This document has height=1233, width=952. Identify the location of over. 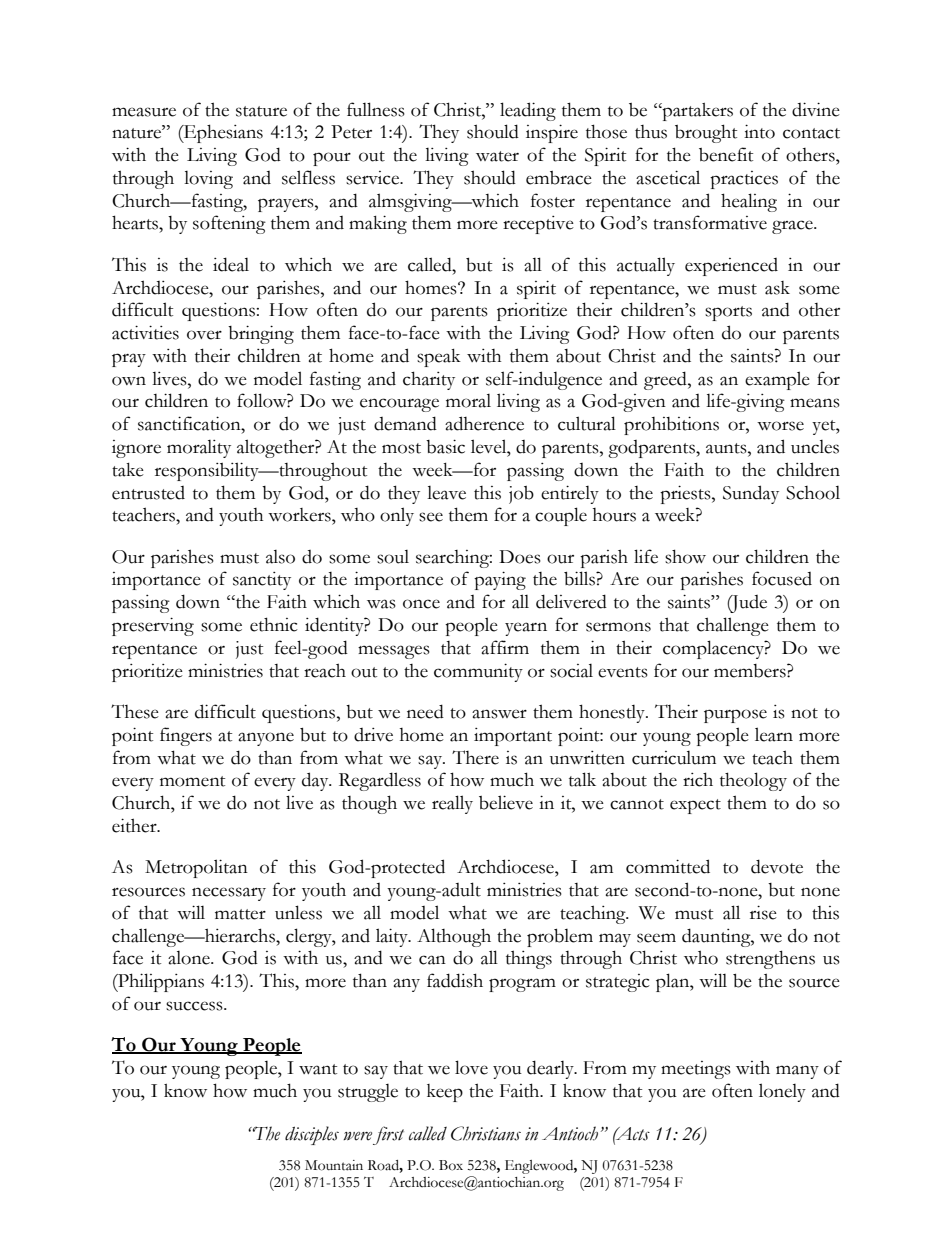
(204, 335).
